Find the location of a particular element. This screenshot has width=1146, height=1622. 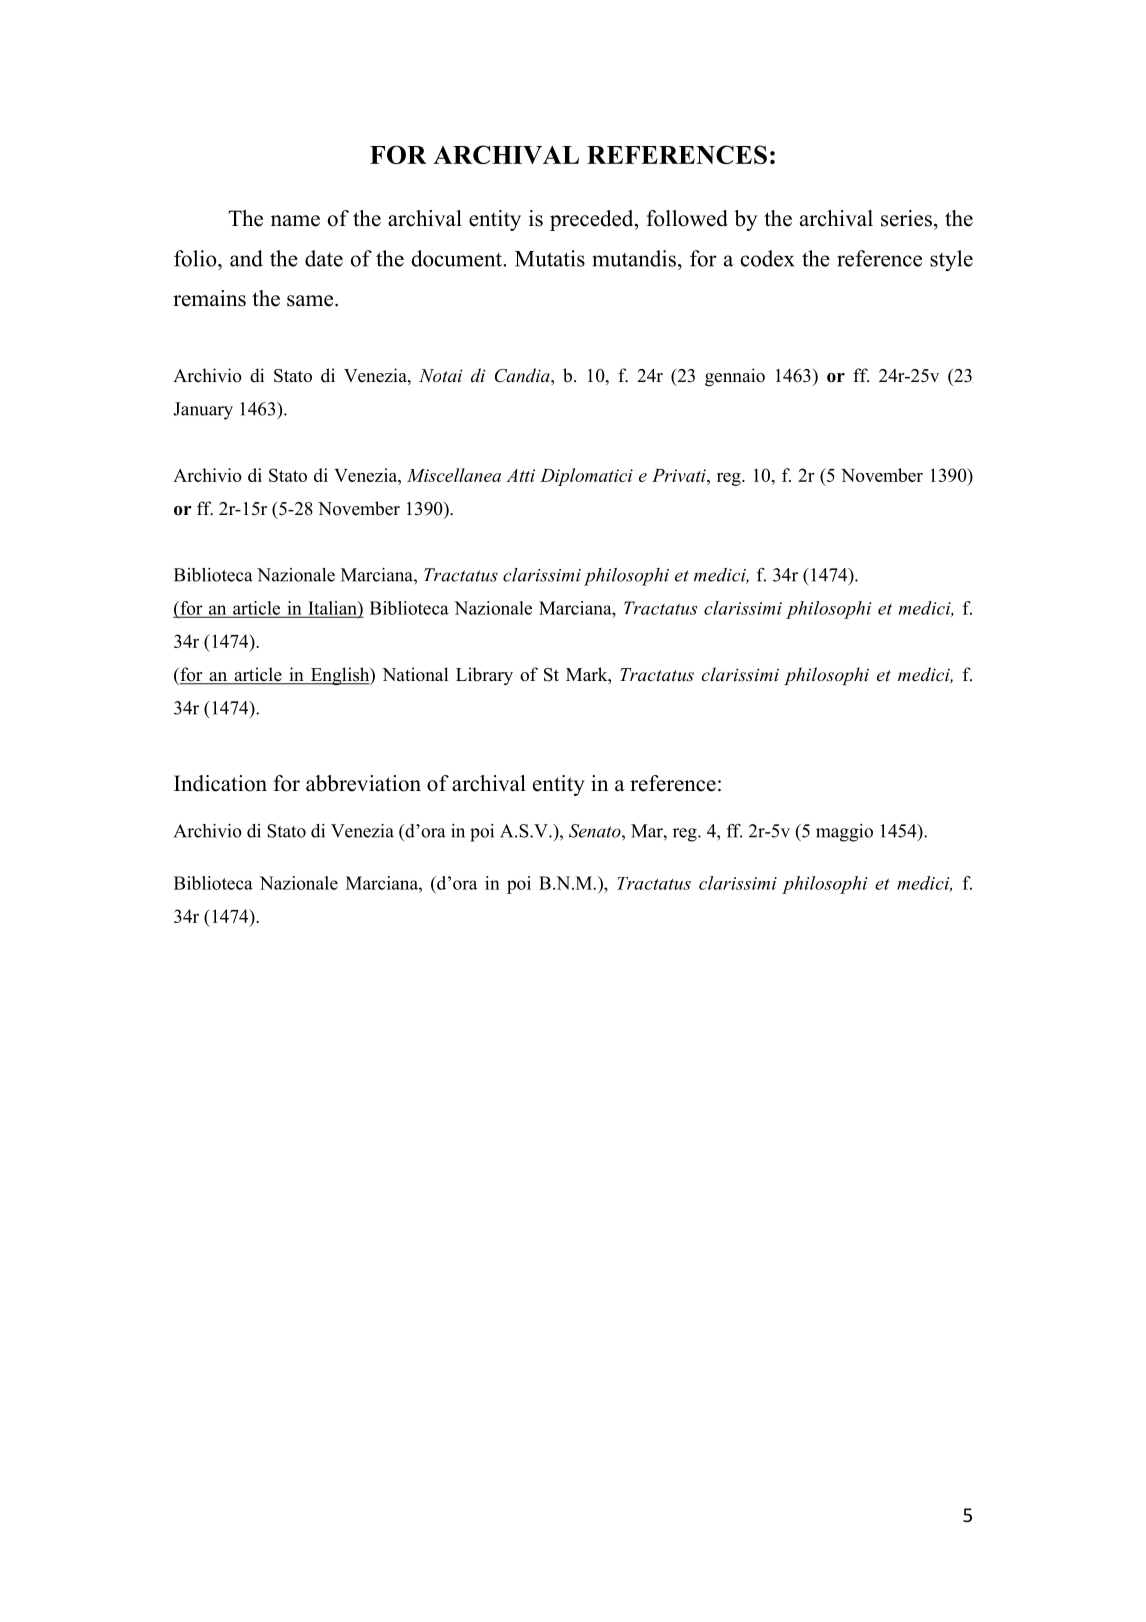

National is located at coordinates (415, 674).
